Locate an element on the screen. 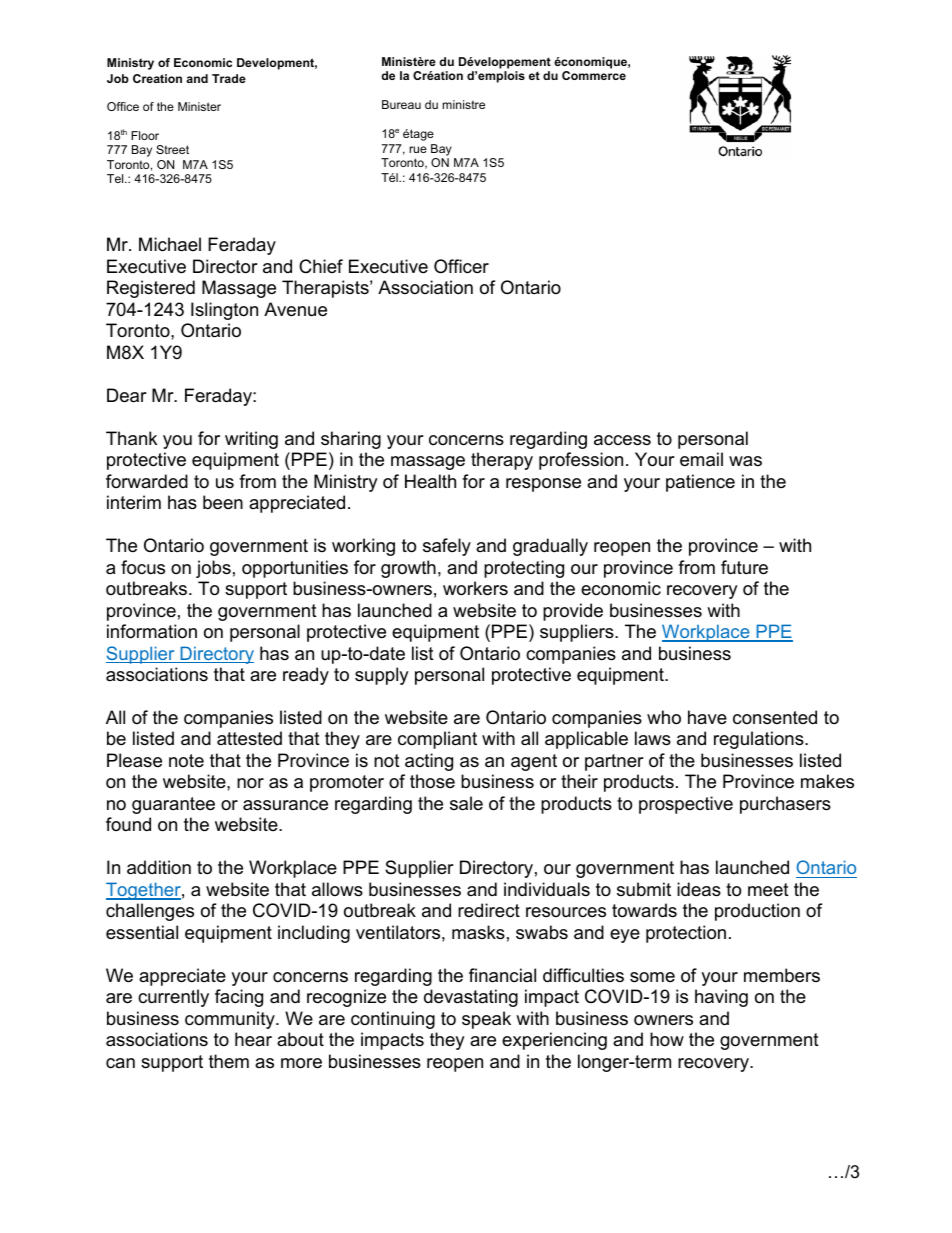 Image resolution: width=952 pixels, height=1233 pixels. jobs is located at coordinates (213, 569).
